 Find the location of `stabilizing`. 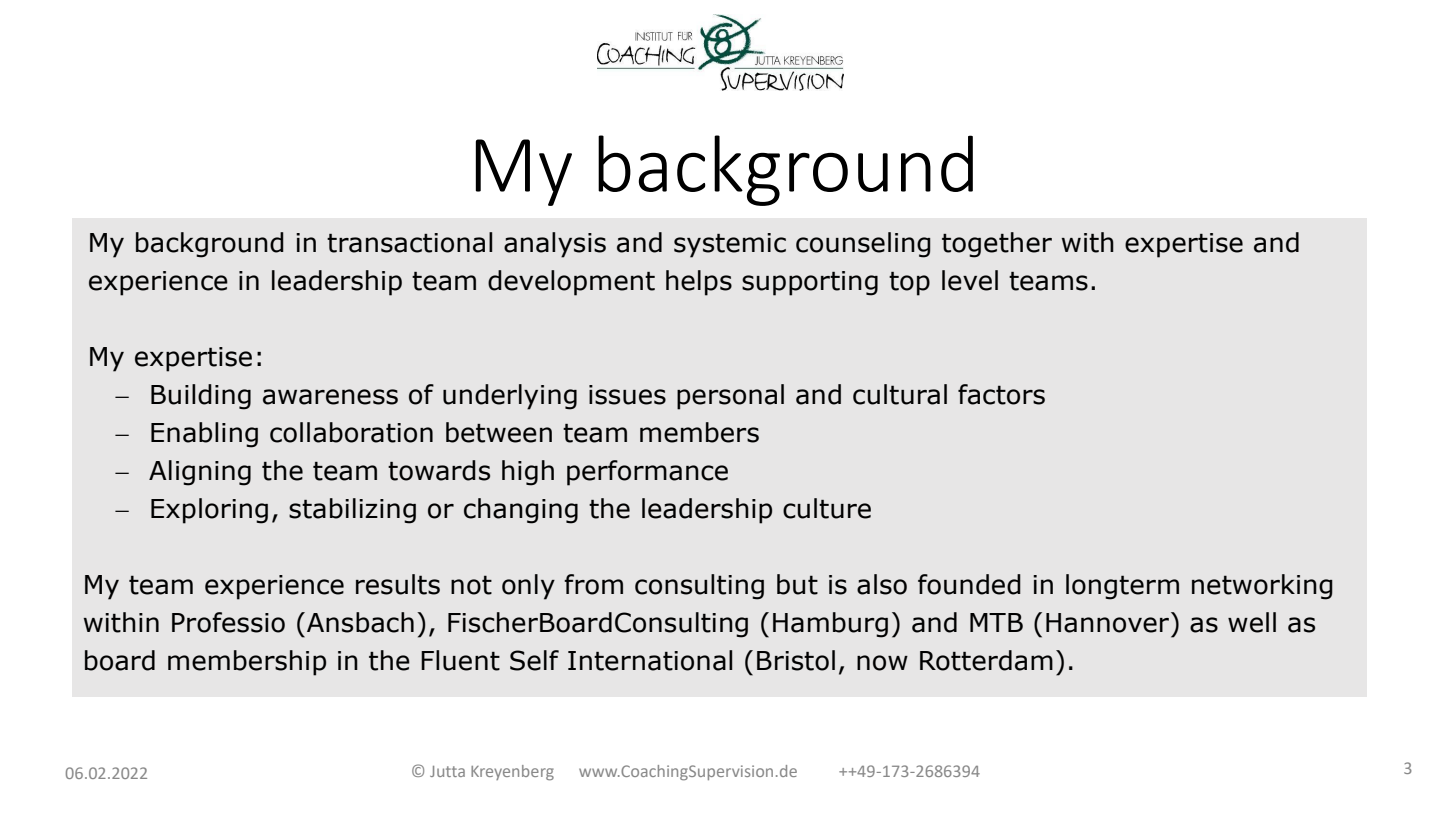

stabilizing is located at coordinates (352, 511).
